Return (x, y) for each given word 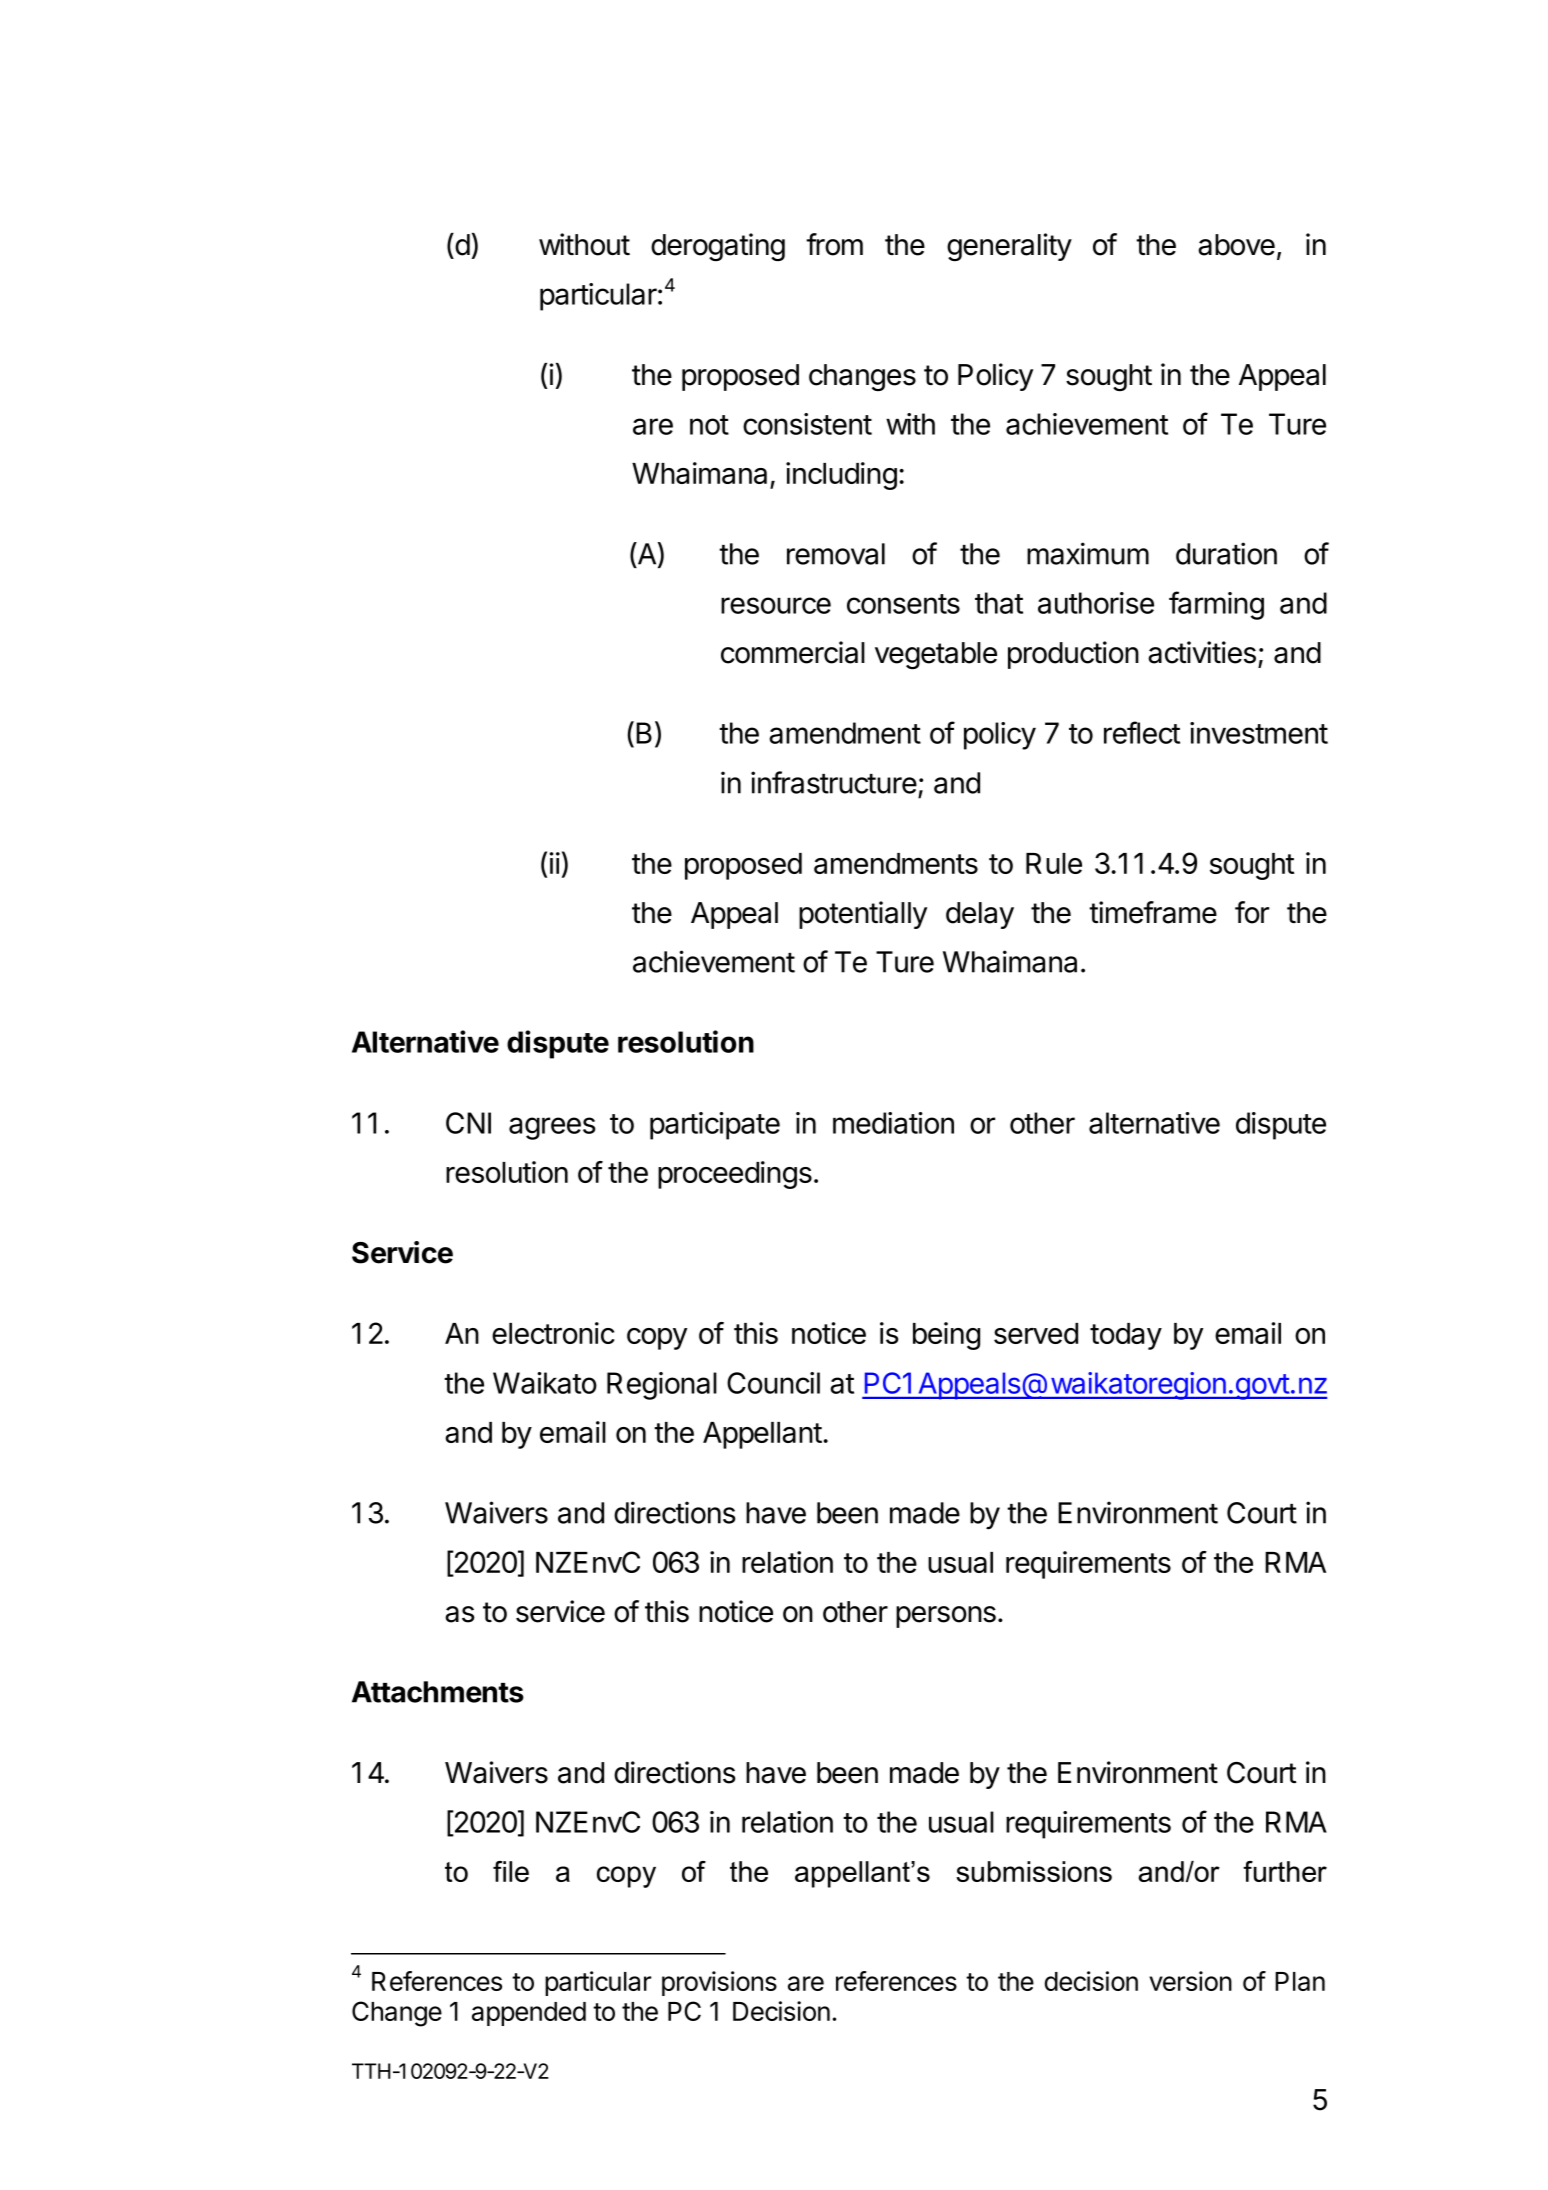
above (1236, 245)
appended (529, 2014)
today (1126, 1336)
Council (773, 1383)
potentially (863, 915)
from (834, 244)
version (1190, 1981)
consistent (807, 424)
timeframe (1153, 912)
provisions (719, 1983)
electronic (553, 1333)
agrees (552, 1128)
